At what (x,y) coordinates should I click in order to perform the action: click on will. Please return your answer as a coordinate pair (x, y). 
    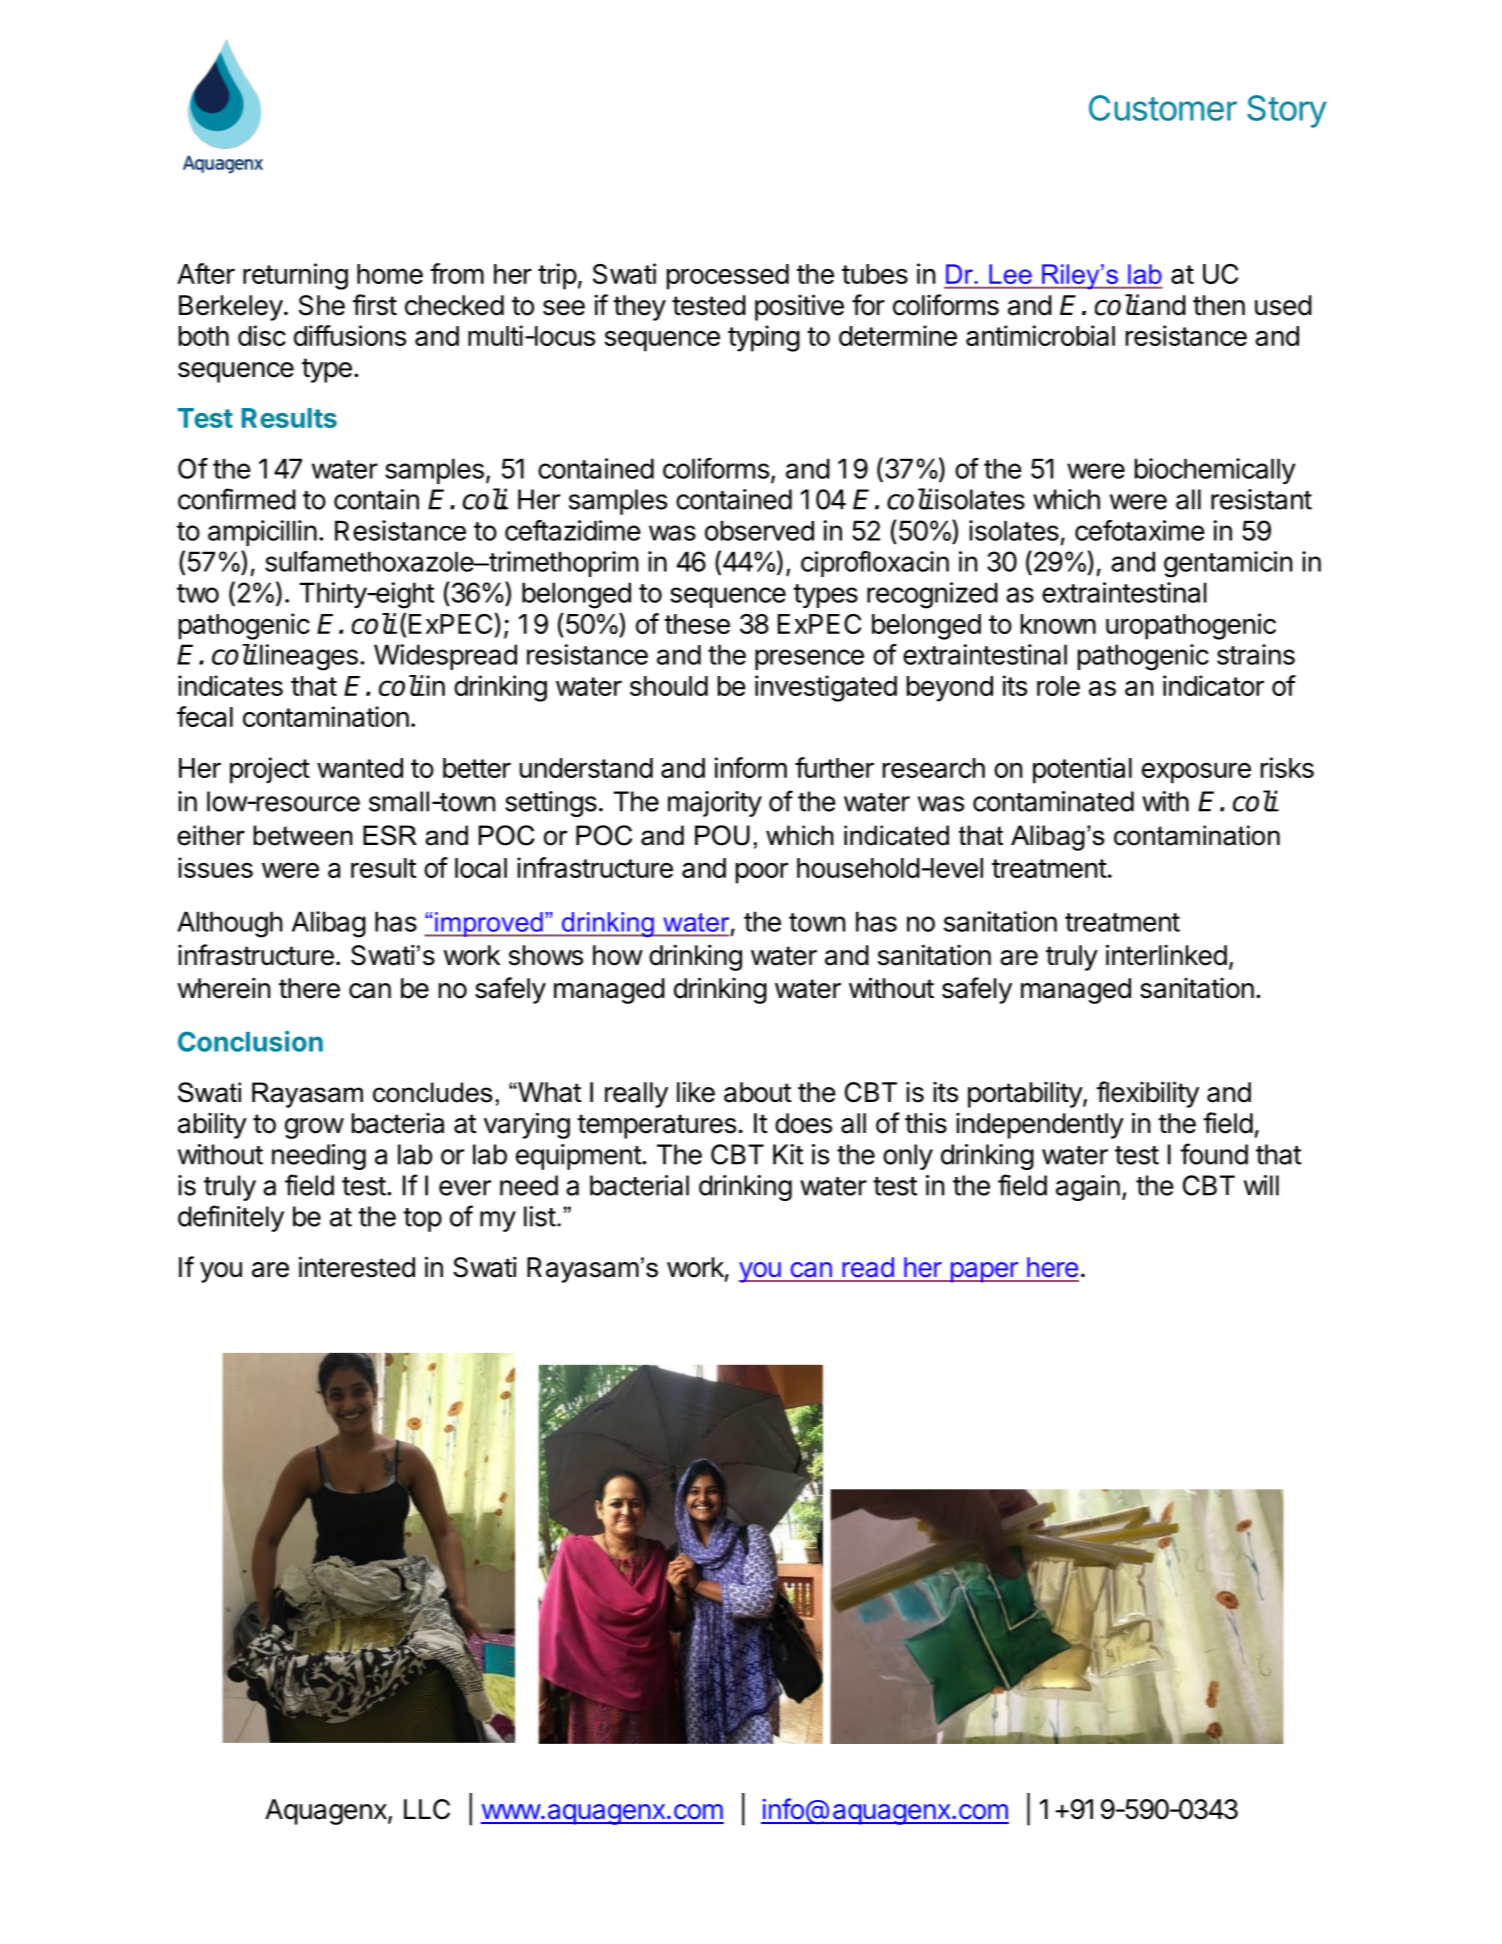
    Looking at the image, I should click on (1261, 1185).
